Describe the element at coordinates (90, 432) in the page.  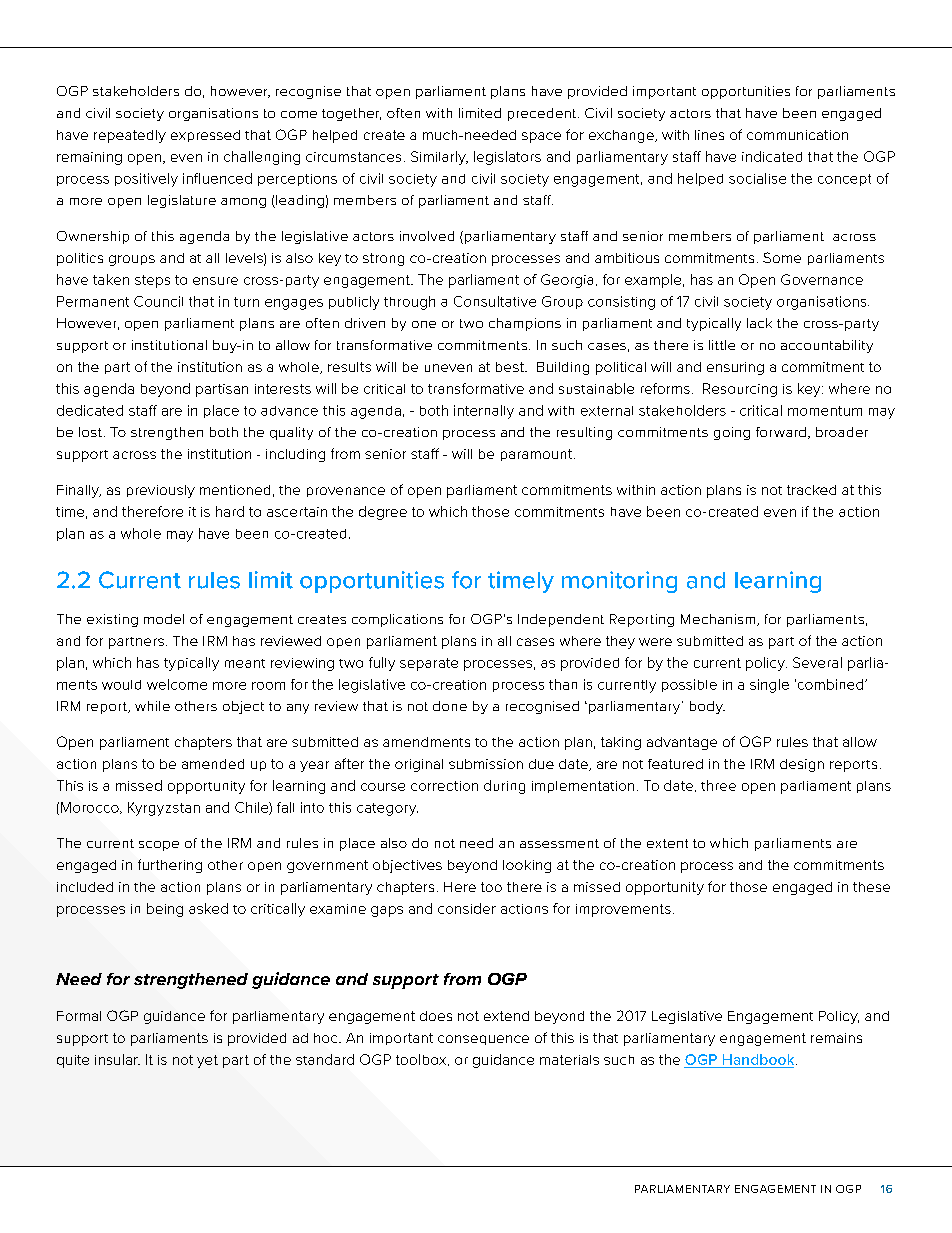
I see `lost` at that location.
